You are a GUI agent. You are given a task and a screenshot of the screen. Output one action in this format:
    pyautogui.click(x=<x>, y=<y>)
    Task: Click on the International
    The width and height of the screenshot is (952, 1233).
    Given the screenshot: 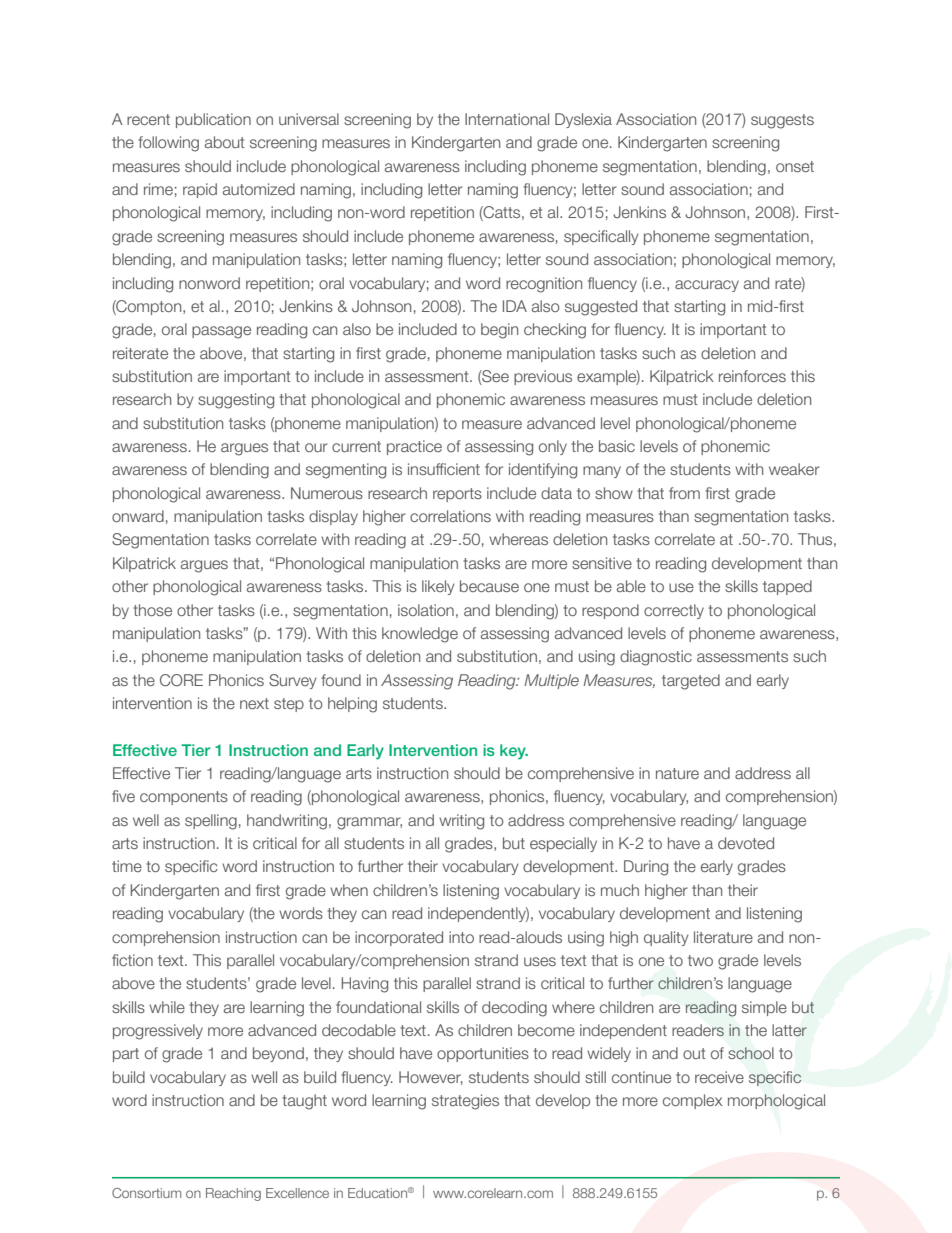 What is the action you would take?
    pyautogui.click(x=507, y=119)
